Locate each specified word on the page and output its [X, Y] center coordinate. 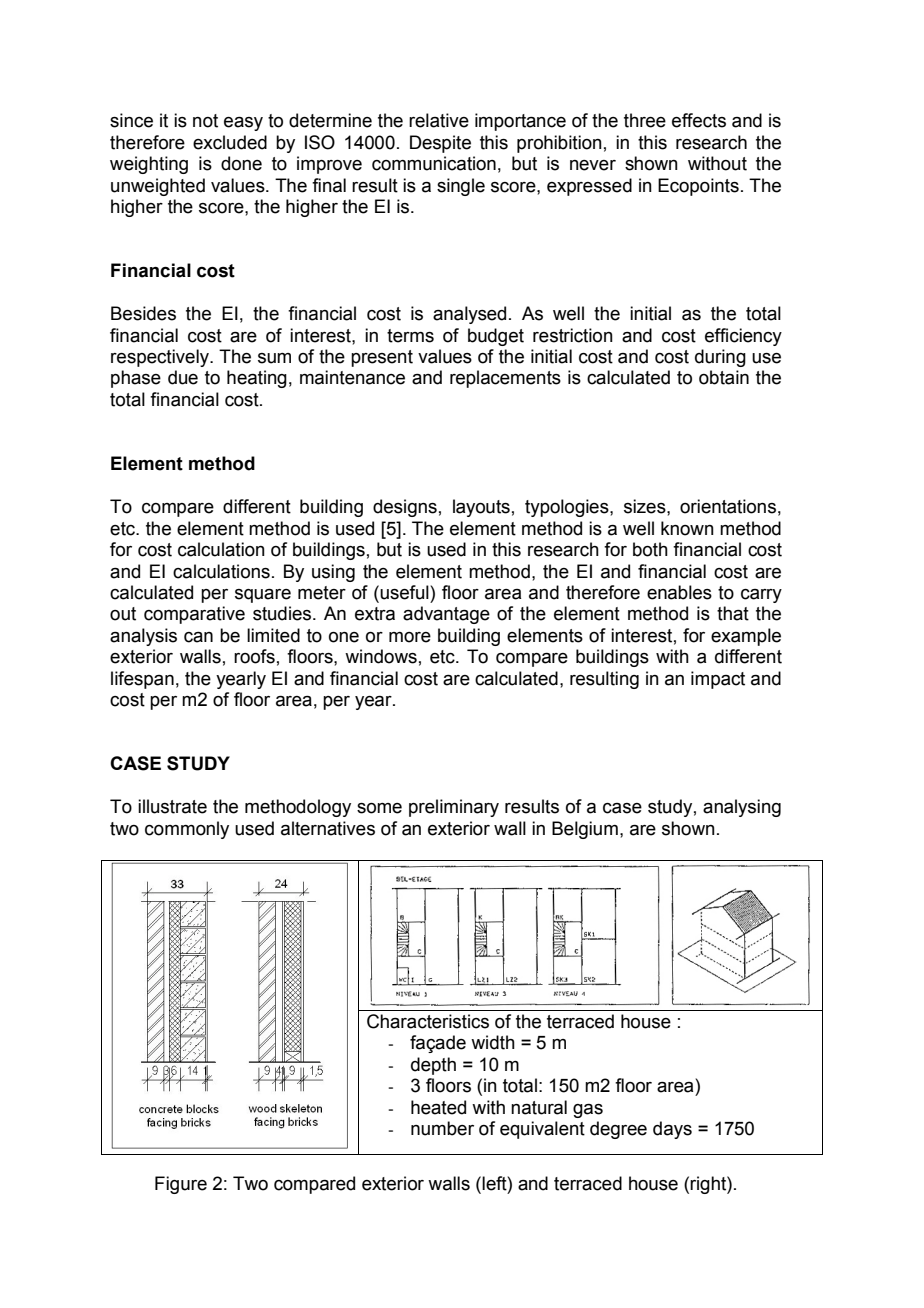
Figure [181, 1185]
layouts [481, 508]
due [183, 377]
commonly [187, 830]
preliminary [454, 808]
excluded [230, 142]
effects [699, 120]
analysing [742, 808]
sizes [646, 506]
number [442, 1128]
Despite [440, 144]
